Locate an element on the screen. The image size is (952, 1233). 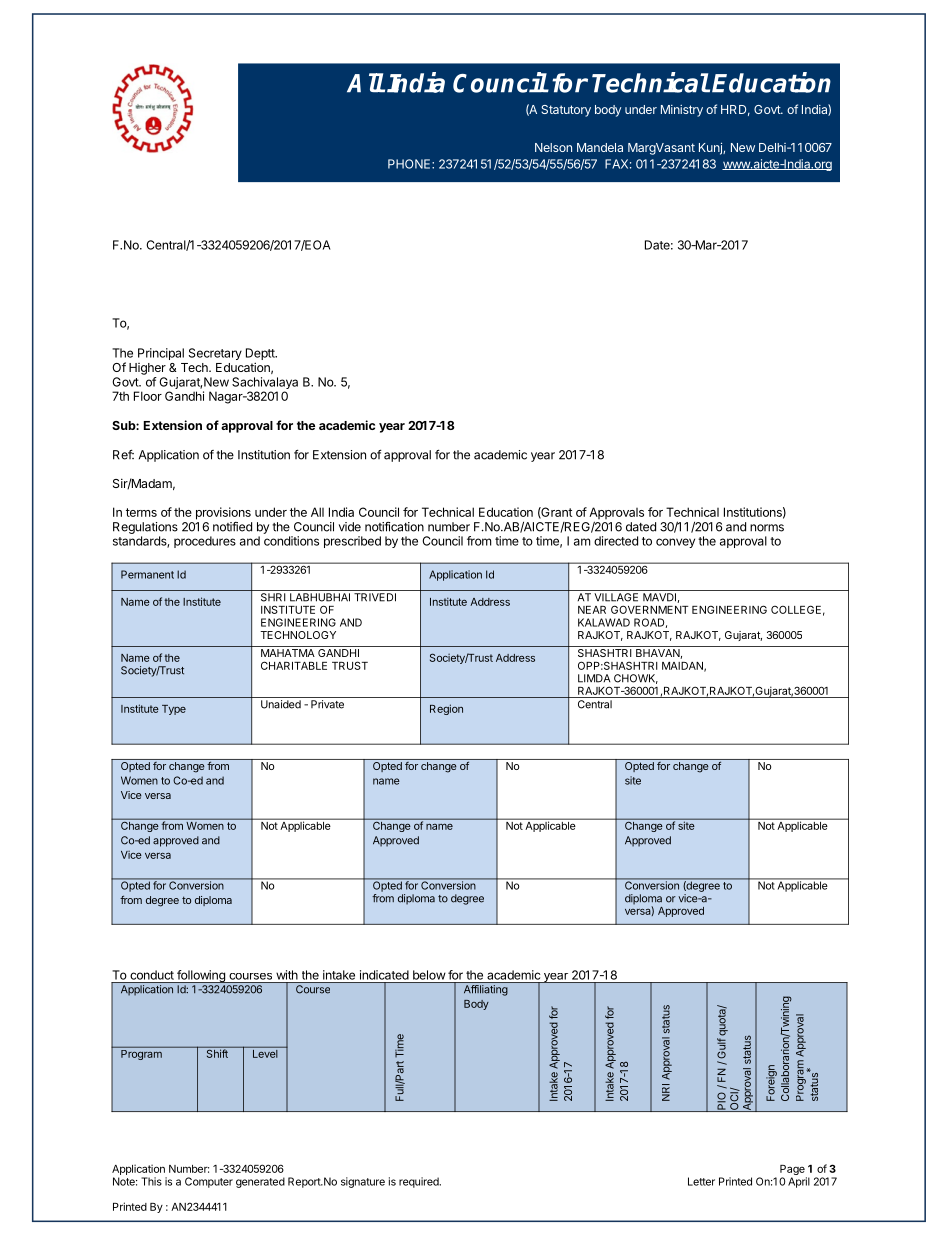
Nelson is located at coordinates (553, 147).
